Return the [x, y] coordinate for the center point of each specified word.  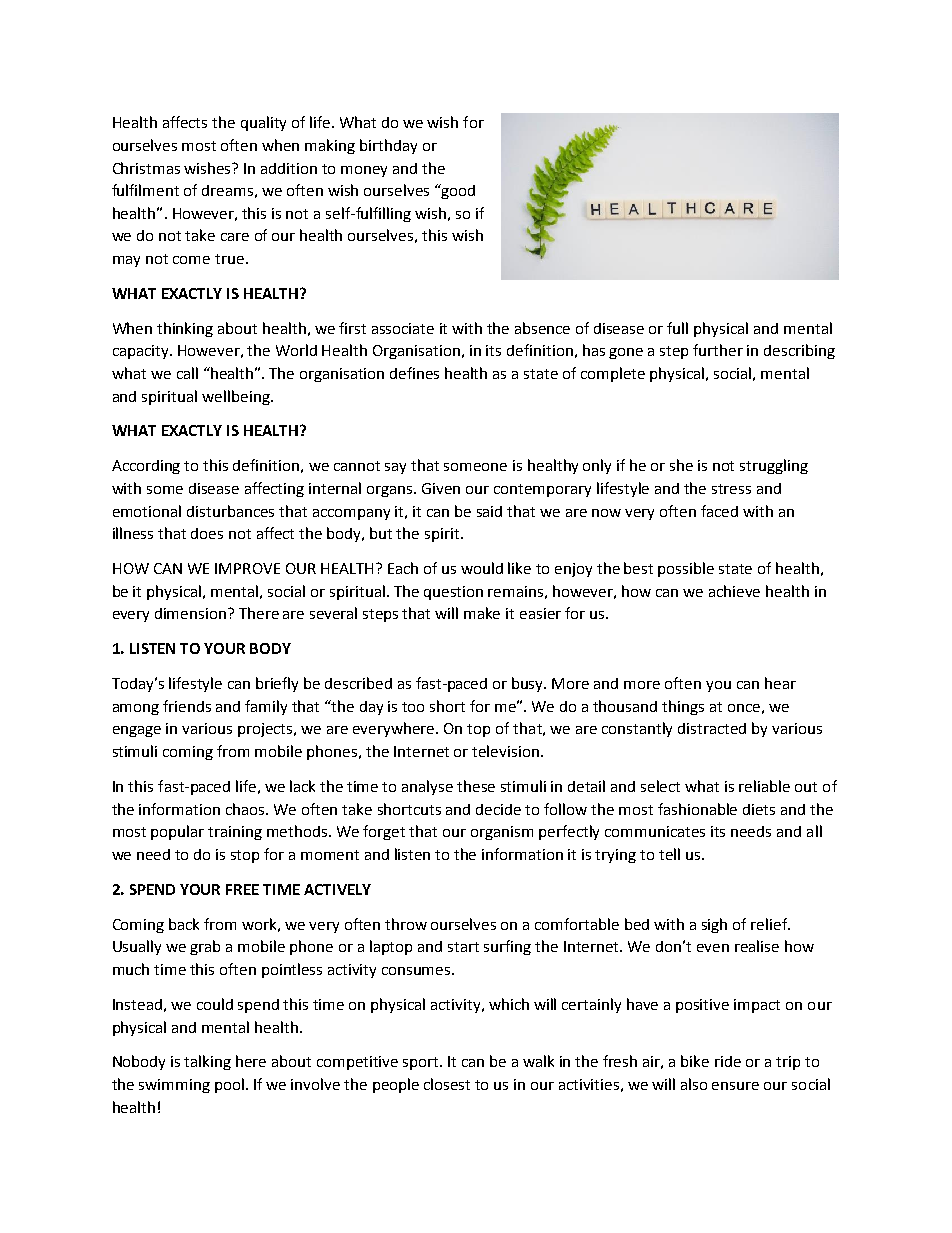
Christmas [146, 168]
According [146, 467]
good [457, 191]
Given [441, 488]
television [505, 751]
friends [187, 706]
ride [728, 1061]
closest [447, 1084]
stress [731, 489]
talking [207, 1062]
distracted [712, 728]
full [677, 328]
